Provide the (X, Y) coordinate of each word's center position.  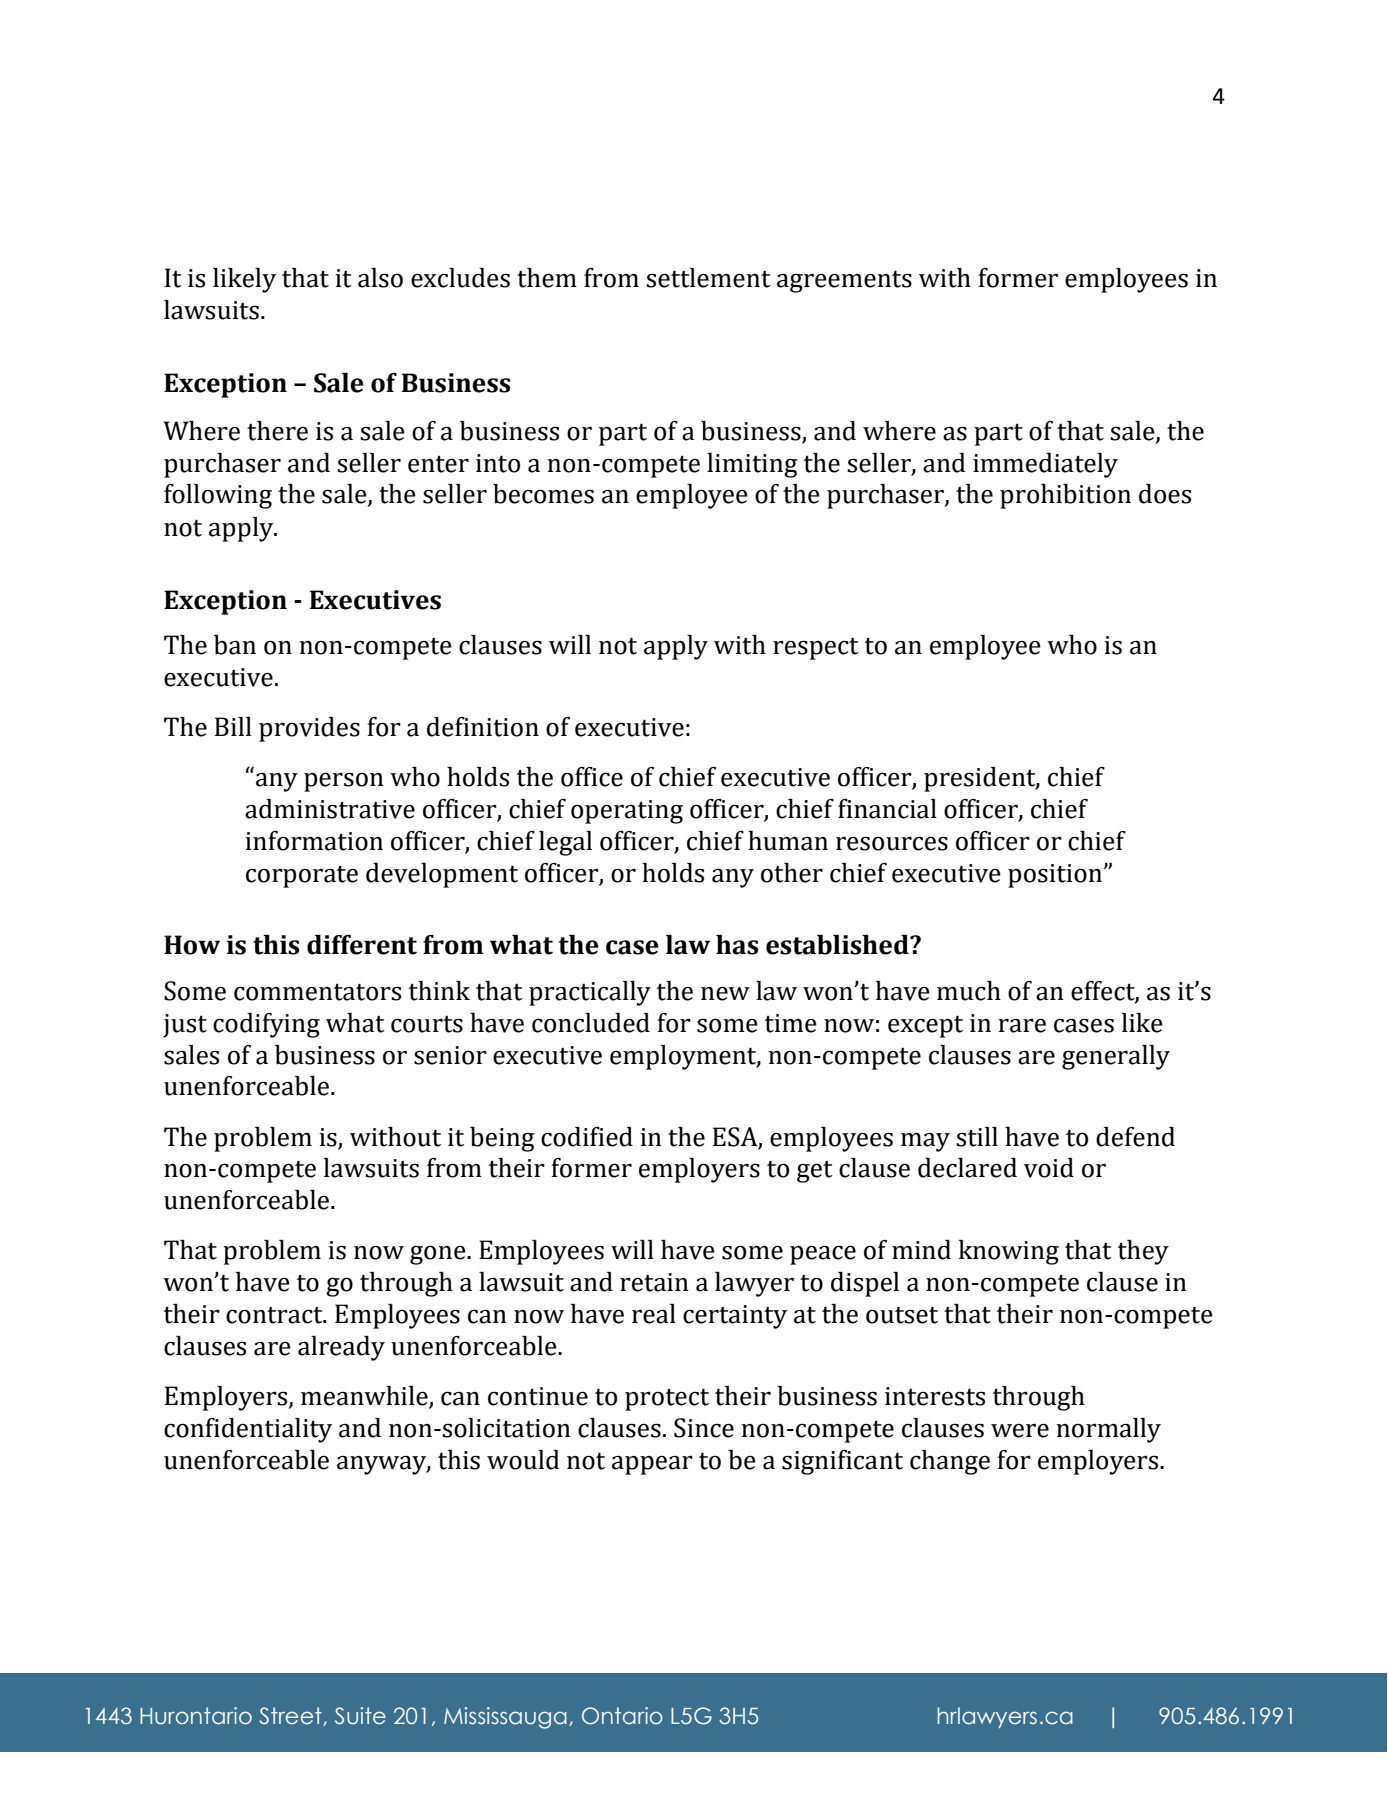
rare (1022, 1025)
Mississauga (505, 1718)
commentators (317, 992)
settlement (708, 278)
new (725, 994)
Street (291, 1716)
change (950, 1462)
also (380, 278)
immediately (1045, 465)
